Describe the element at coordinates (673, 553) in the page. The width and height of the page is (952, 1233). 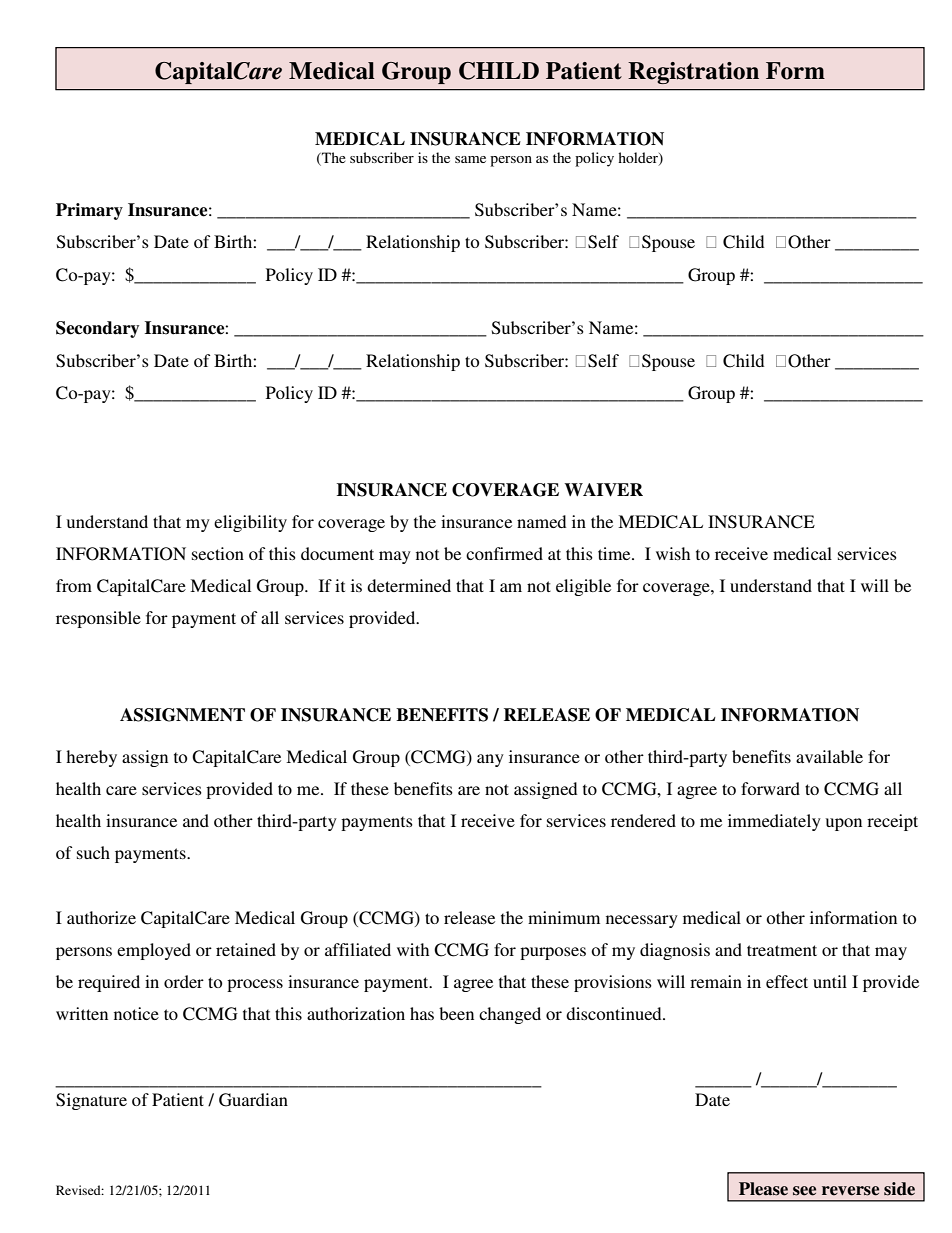
I see `wish` at that location.
